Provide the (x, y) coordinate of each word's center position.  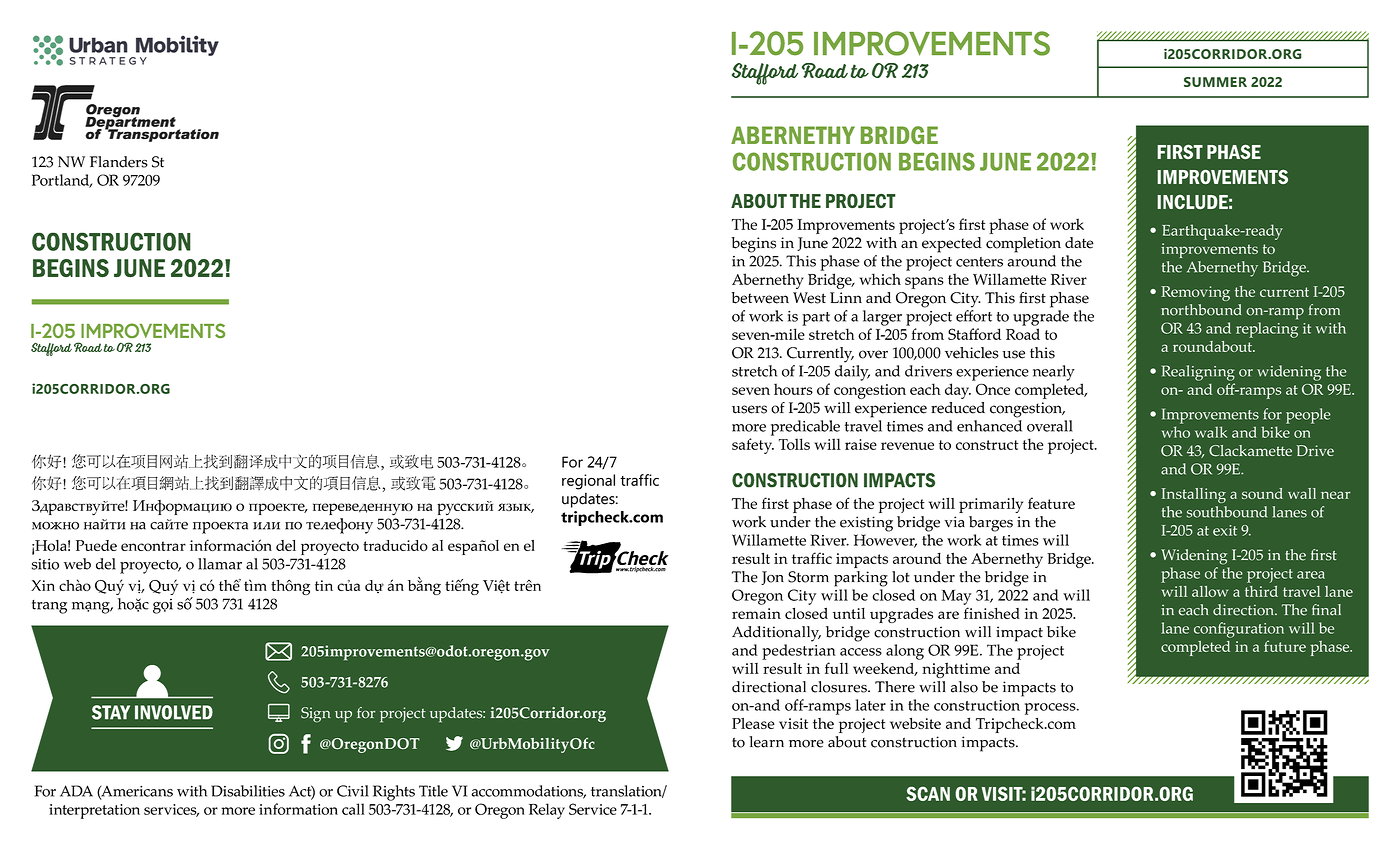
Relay (547, 811)
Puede (96, 545)
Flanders (119, 162)
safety (753, 446)
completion (1023, 245)
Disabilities (248, 791)
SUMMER (1215, 82)
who (1176, 432)
